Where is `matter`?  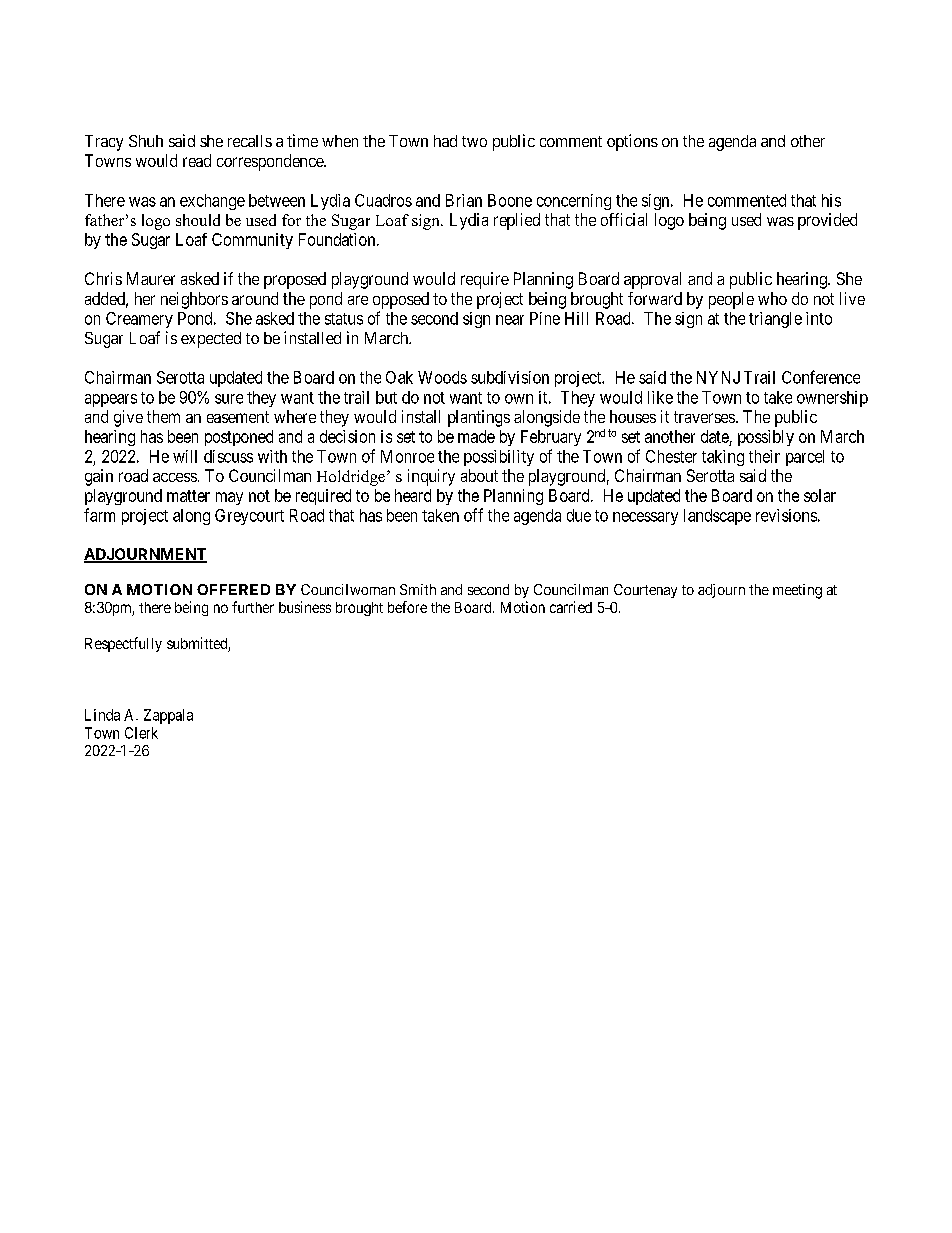 matter is located at coordinates (188, 496).
